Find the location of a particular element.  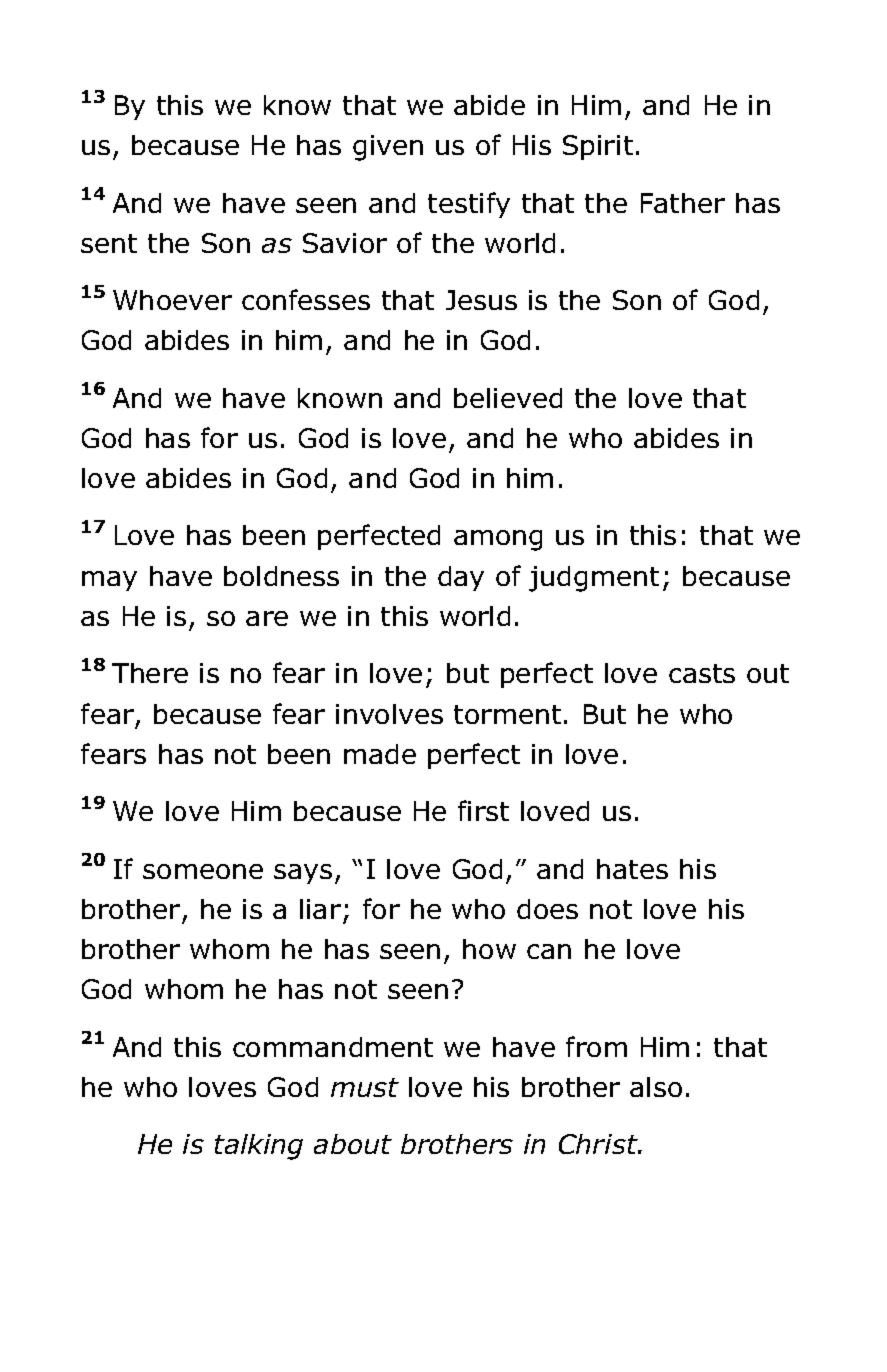

made is located at coordinates (380, 754).
